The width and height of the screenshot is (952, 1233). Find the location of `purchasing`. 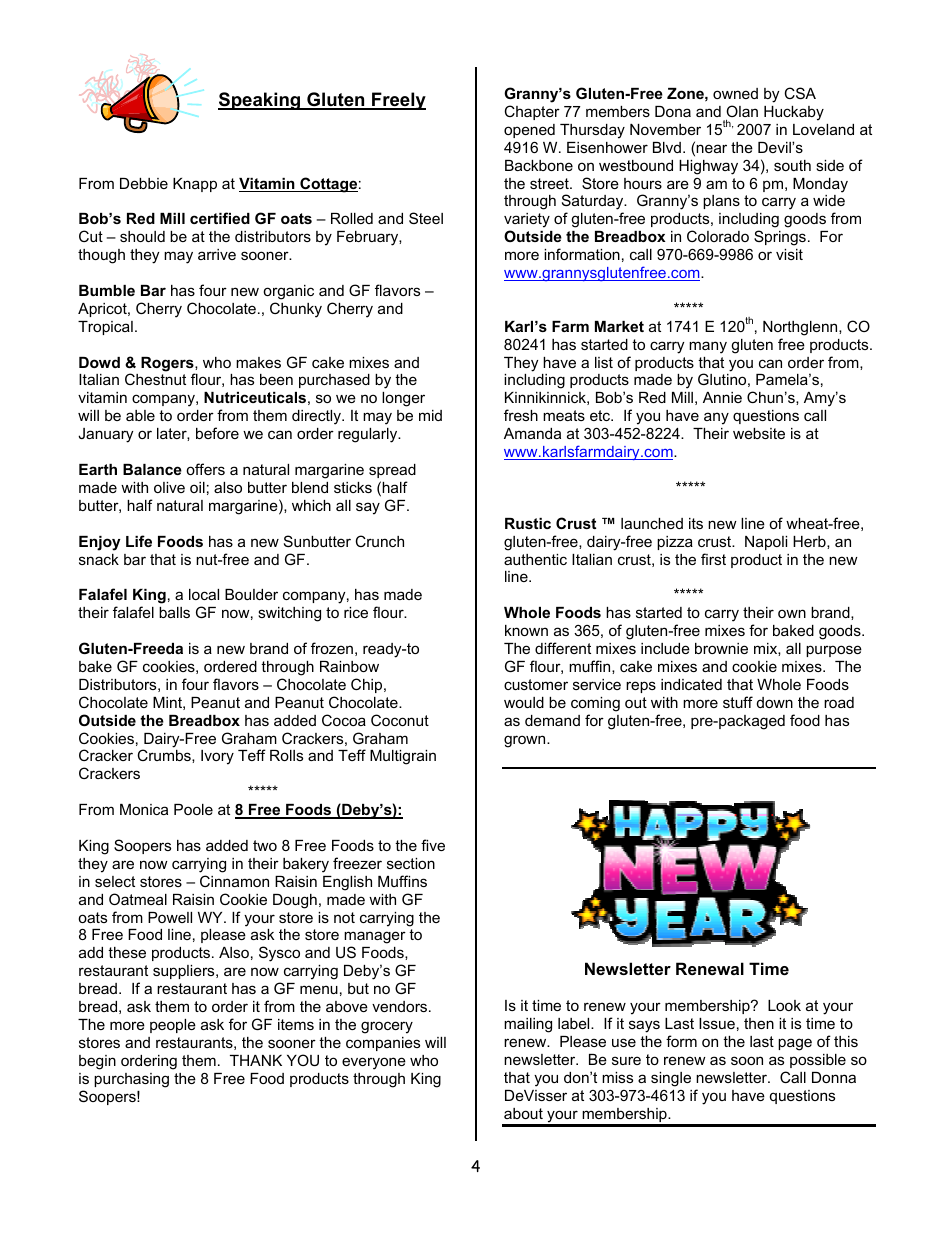

purchasing is located at coordinates (131, 1080).
